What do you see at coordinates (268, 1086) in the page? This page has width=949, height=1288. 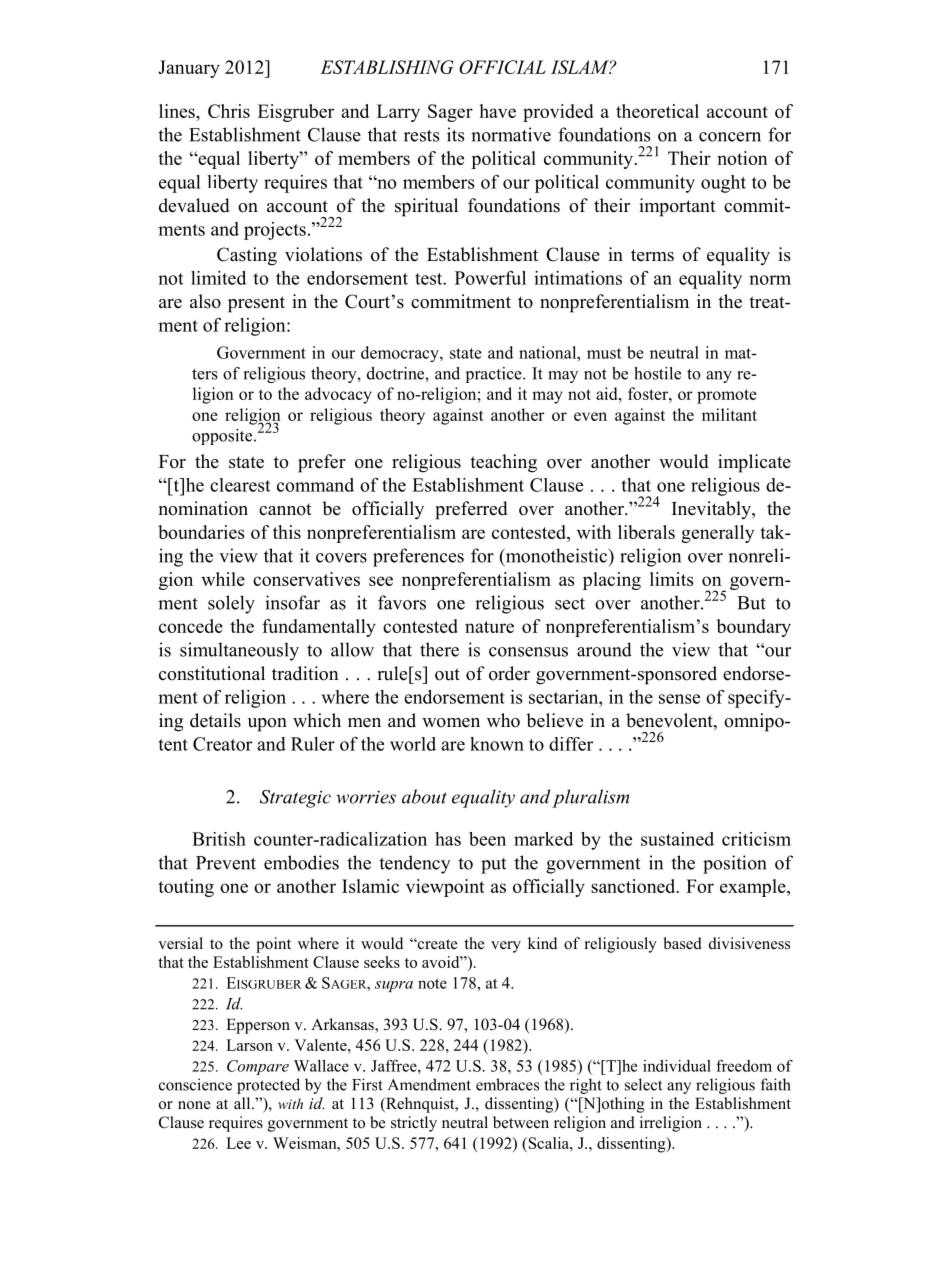 I see `protected` at bounding box center [268, 1086].
